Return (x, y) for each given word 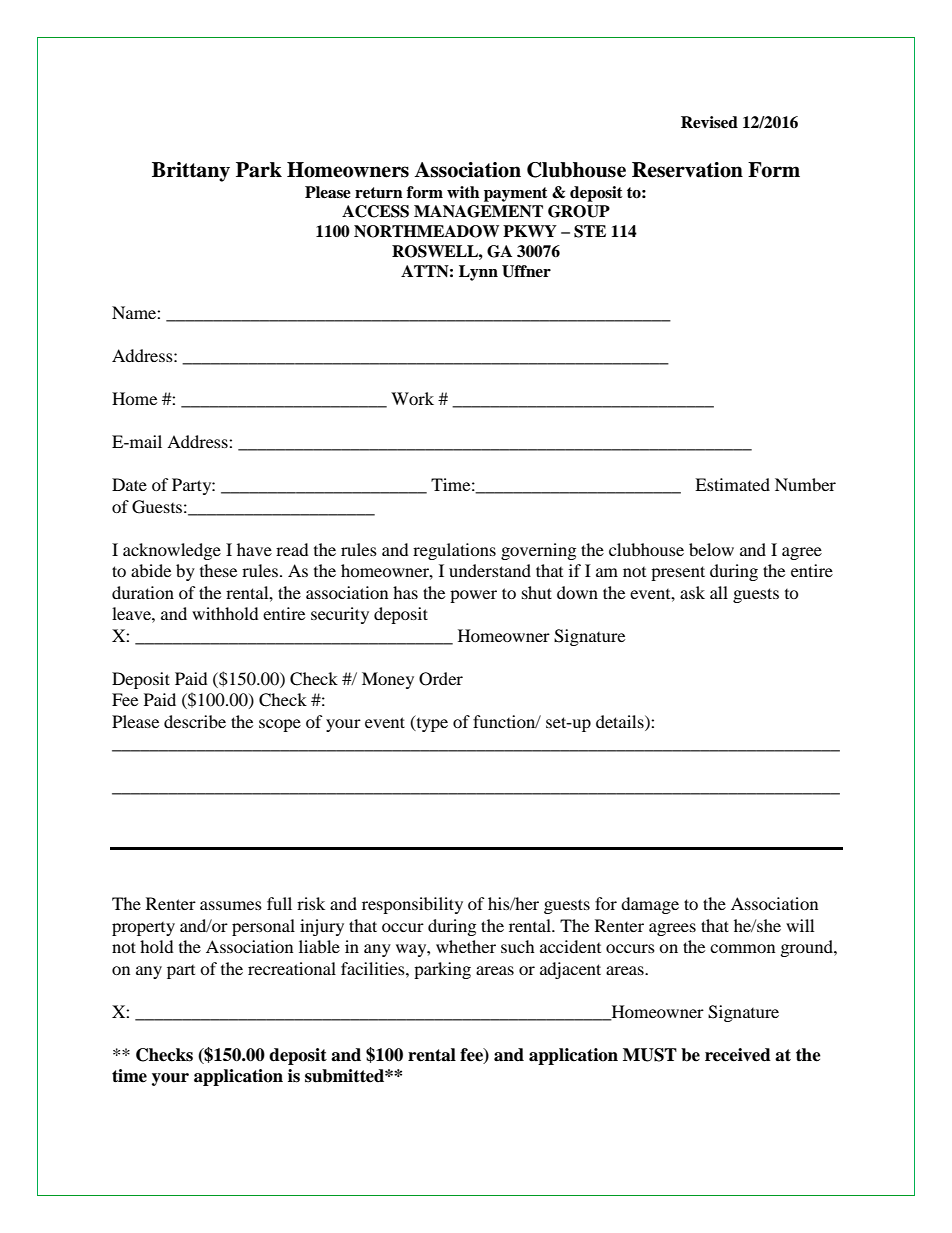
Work (412, 398)
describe (195, 721)
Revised (709, 122)
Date (129, 484)
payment (516, 194)
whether (466, 946)
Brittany (191, 172)
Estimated (732, 484)
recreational (292, 968)
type (431, 723)
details (621, 721)
